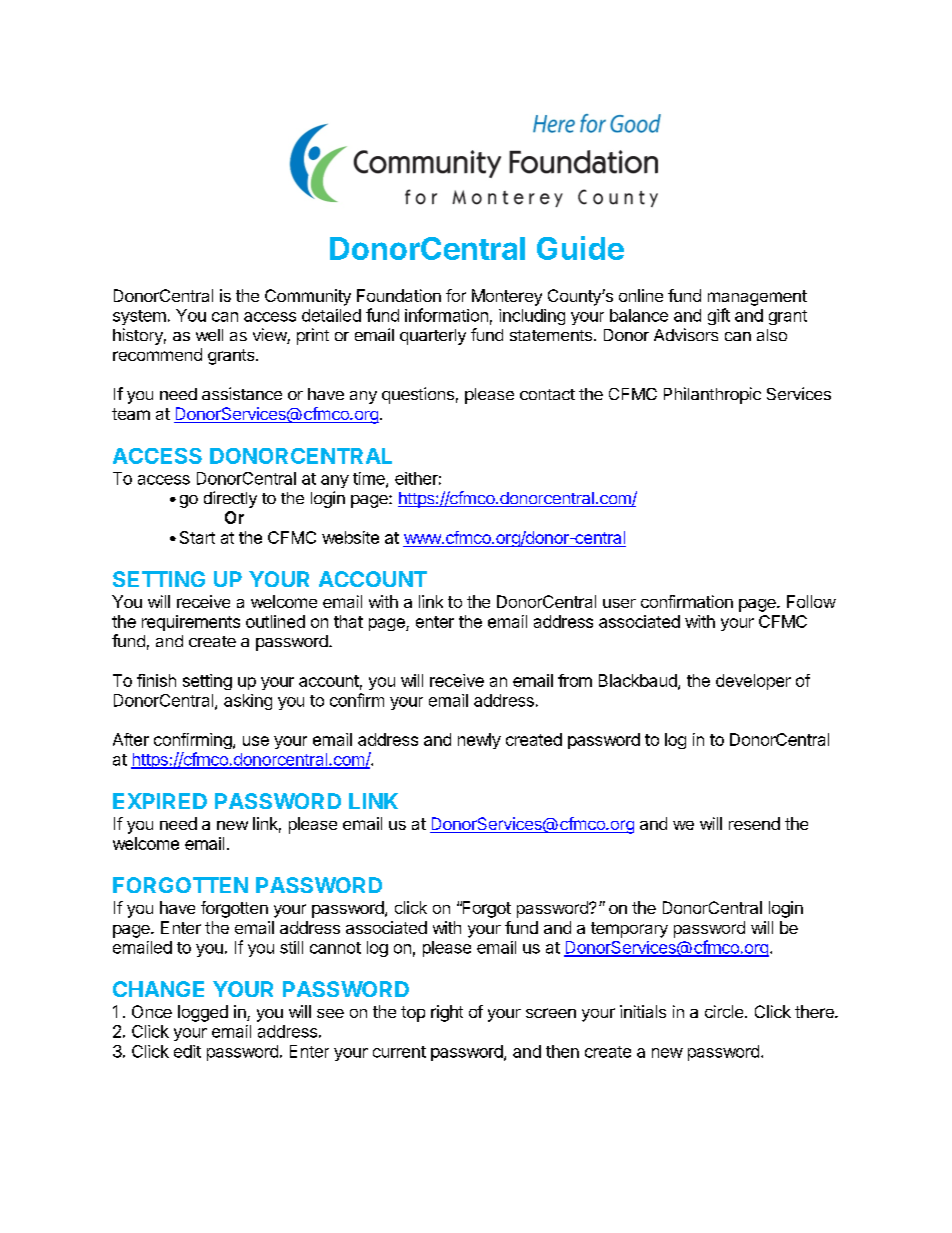 The image size is (952, 1233). I want to click on website, so click(350, 537).
